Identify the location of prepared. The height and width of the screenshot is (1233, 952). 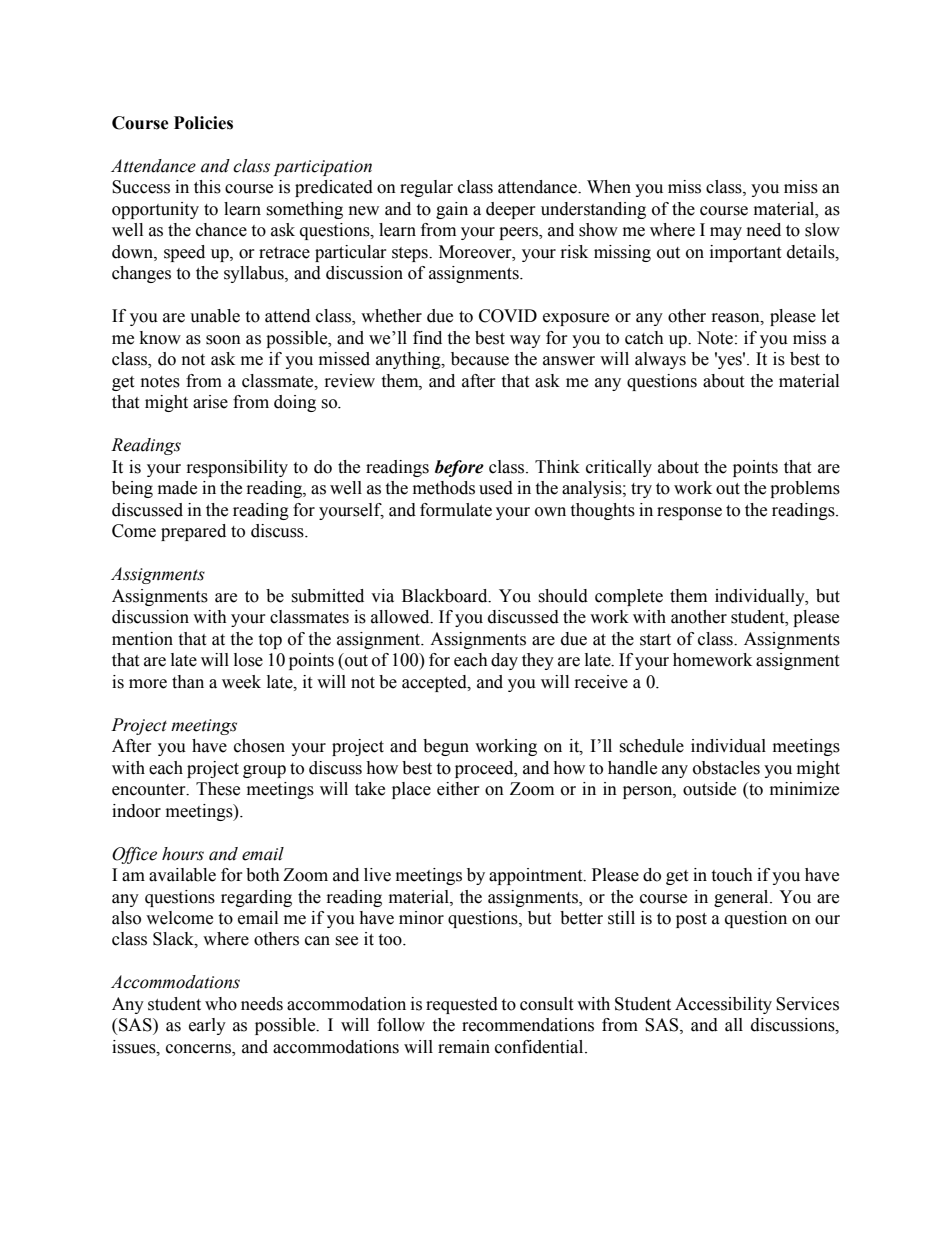
(193, 532).
